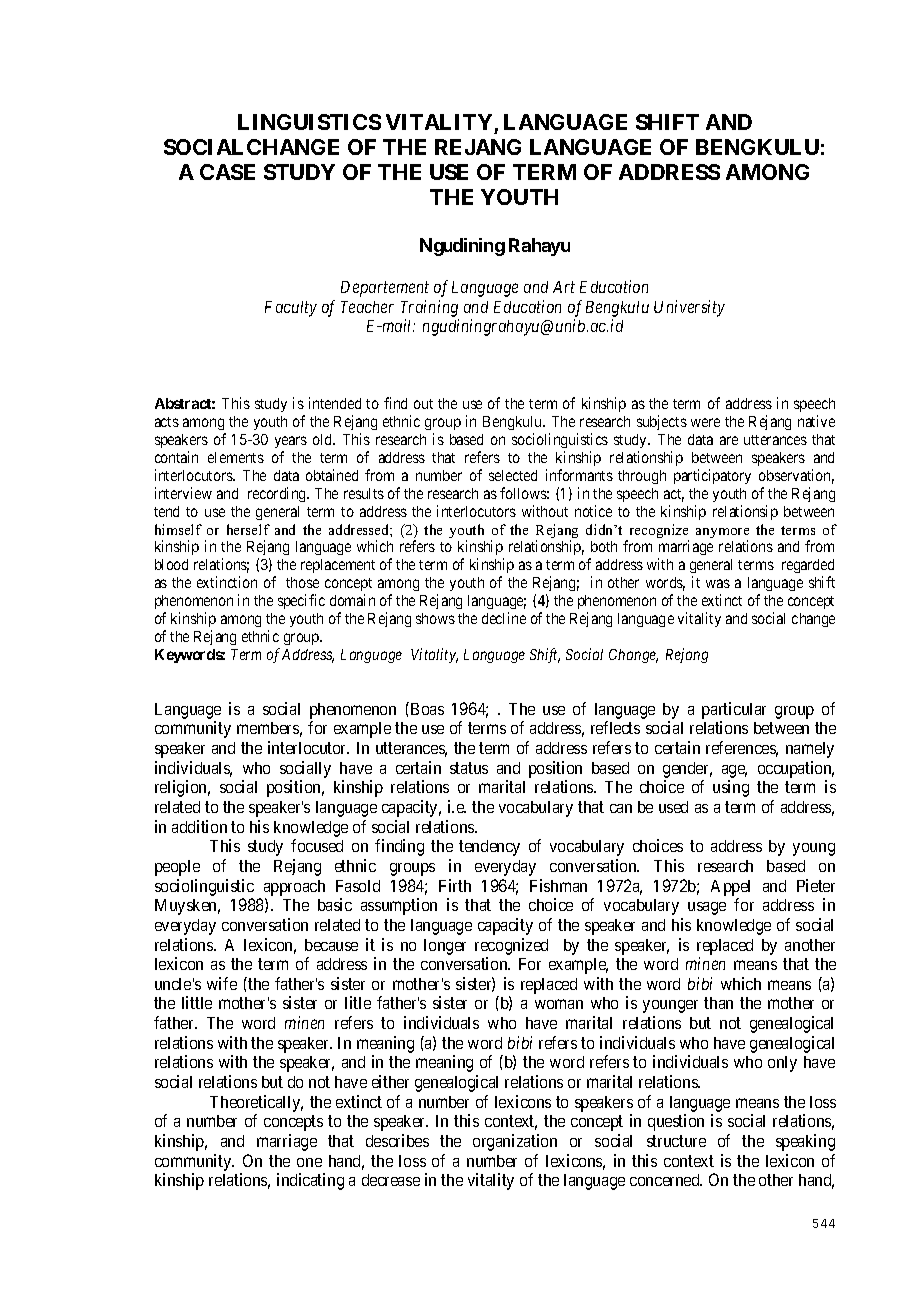  Describe the element at coordinates (734, 710) in the image. I see `particular` at that location.
